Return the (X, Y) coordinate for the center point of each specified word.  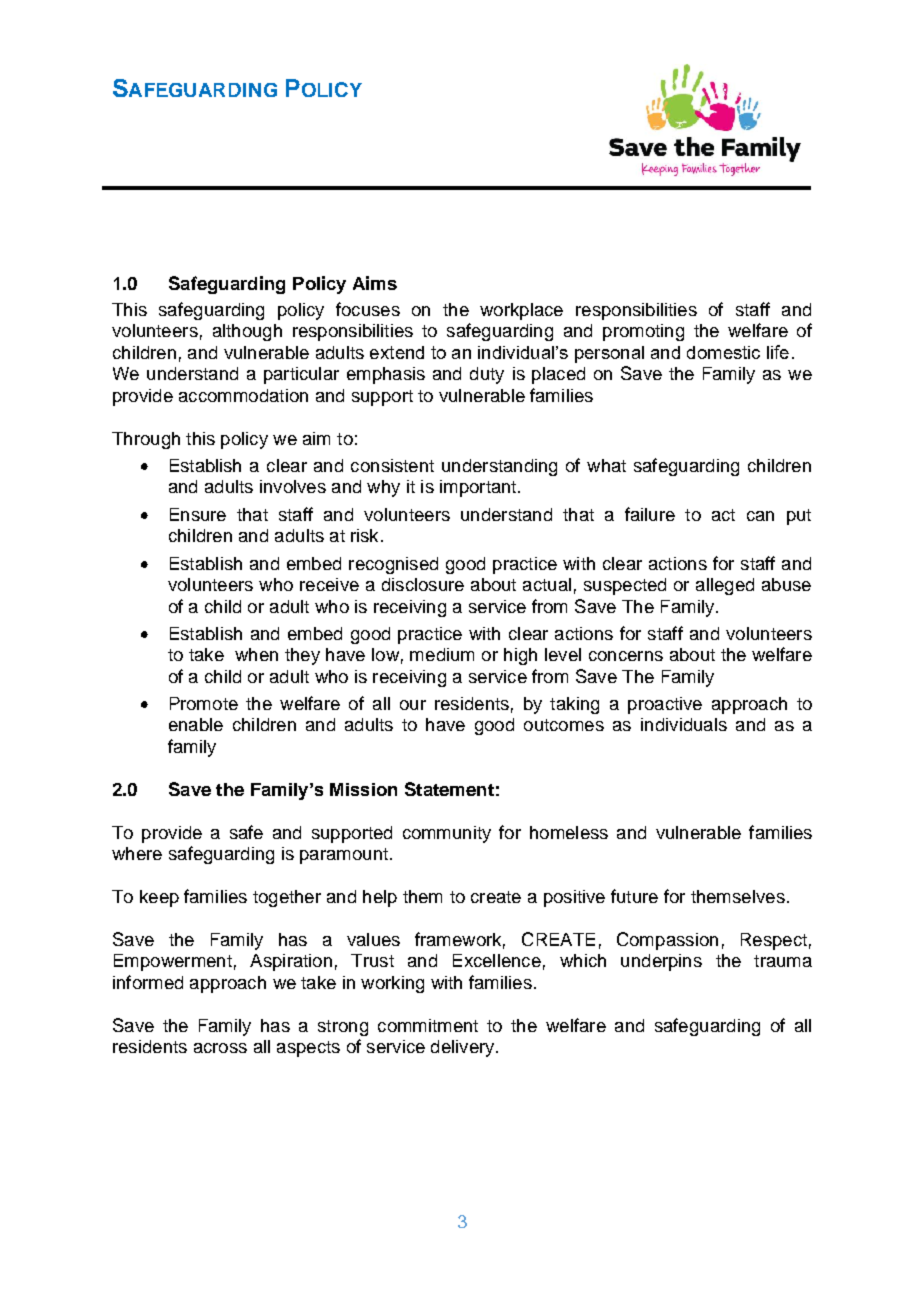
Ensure (198, 514)
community (447, 834)
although (247, 332)
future (634, 896)
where (137, 853)
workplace (521, 311)
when (256, 654)
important (479, 488)
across (220, 1048)
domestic (723, 352)
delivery (464, 1048)
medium (442, 654)
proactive (665, 705)
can (760, 516)
